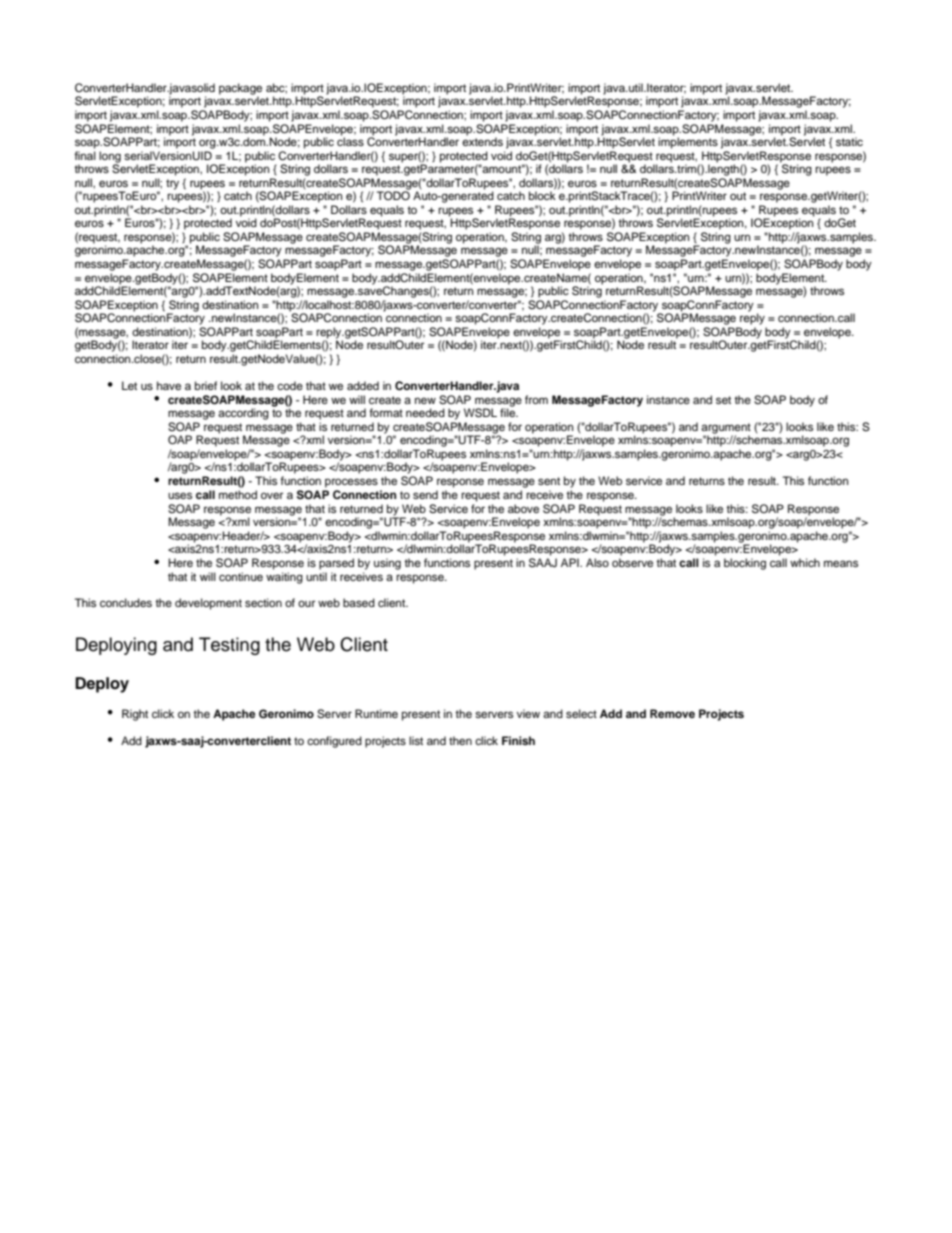  What do you see at coordinates (726, 429) in the document?
I see `argument` at bounding box center [726, 429].
